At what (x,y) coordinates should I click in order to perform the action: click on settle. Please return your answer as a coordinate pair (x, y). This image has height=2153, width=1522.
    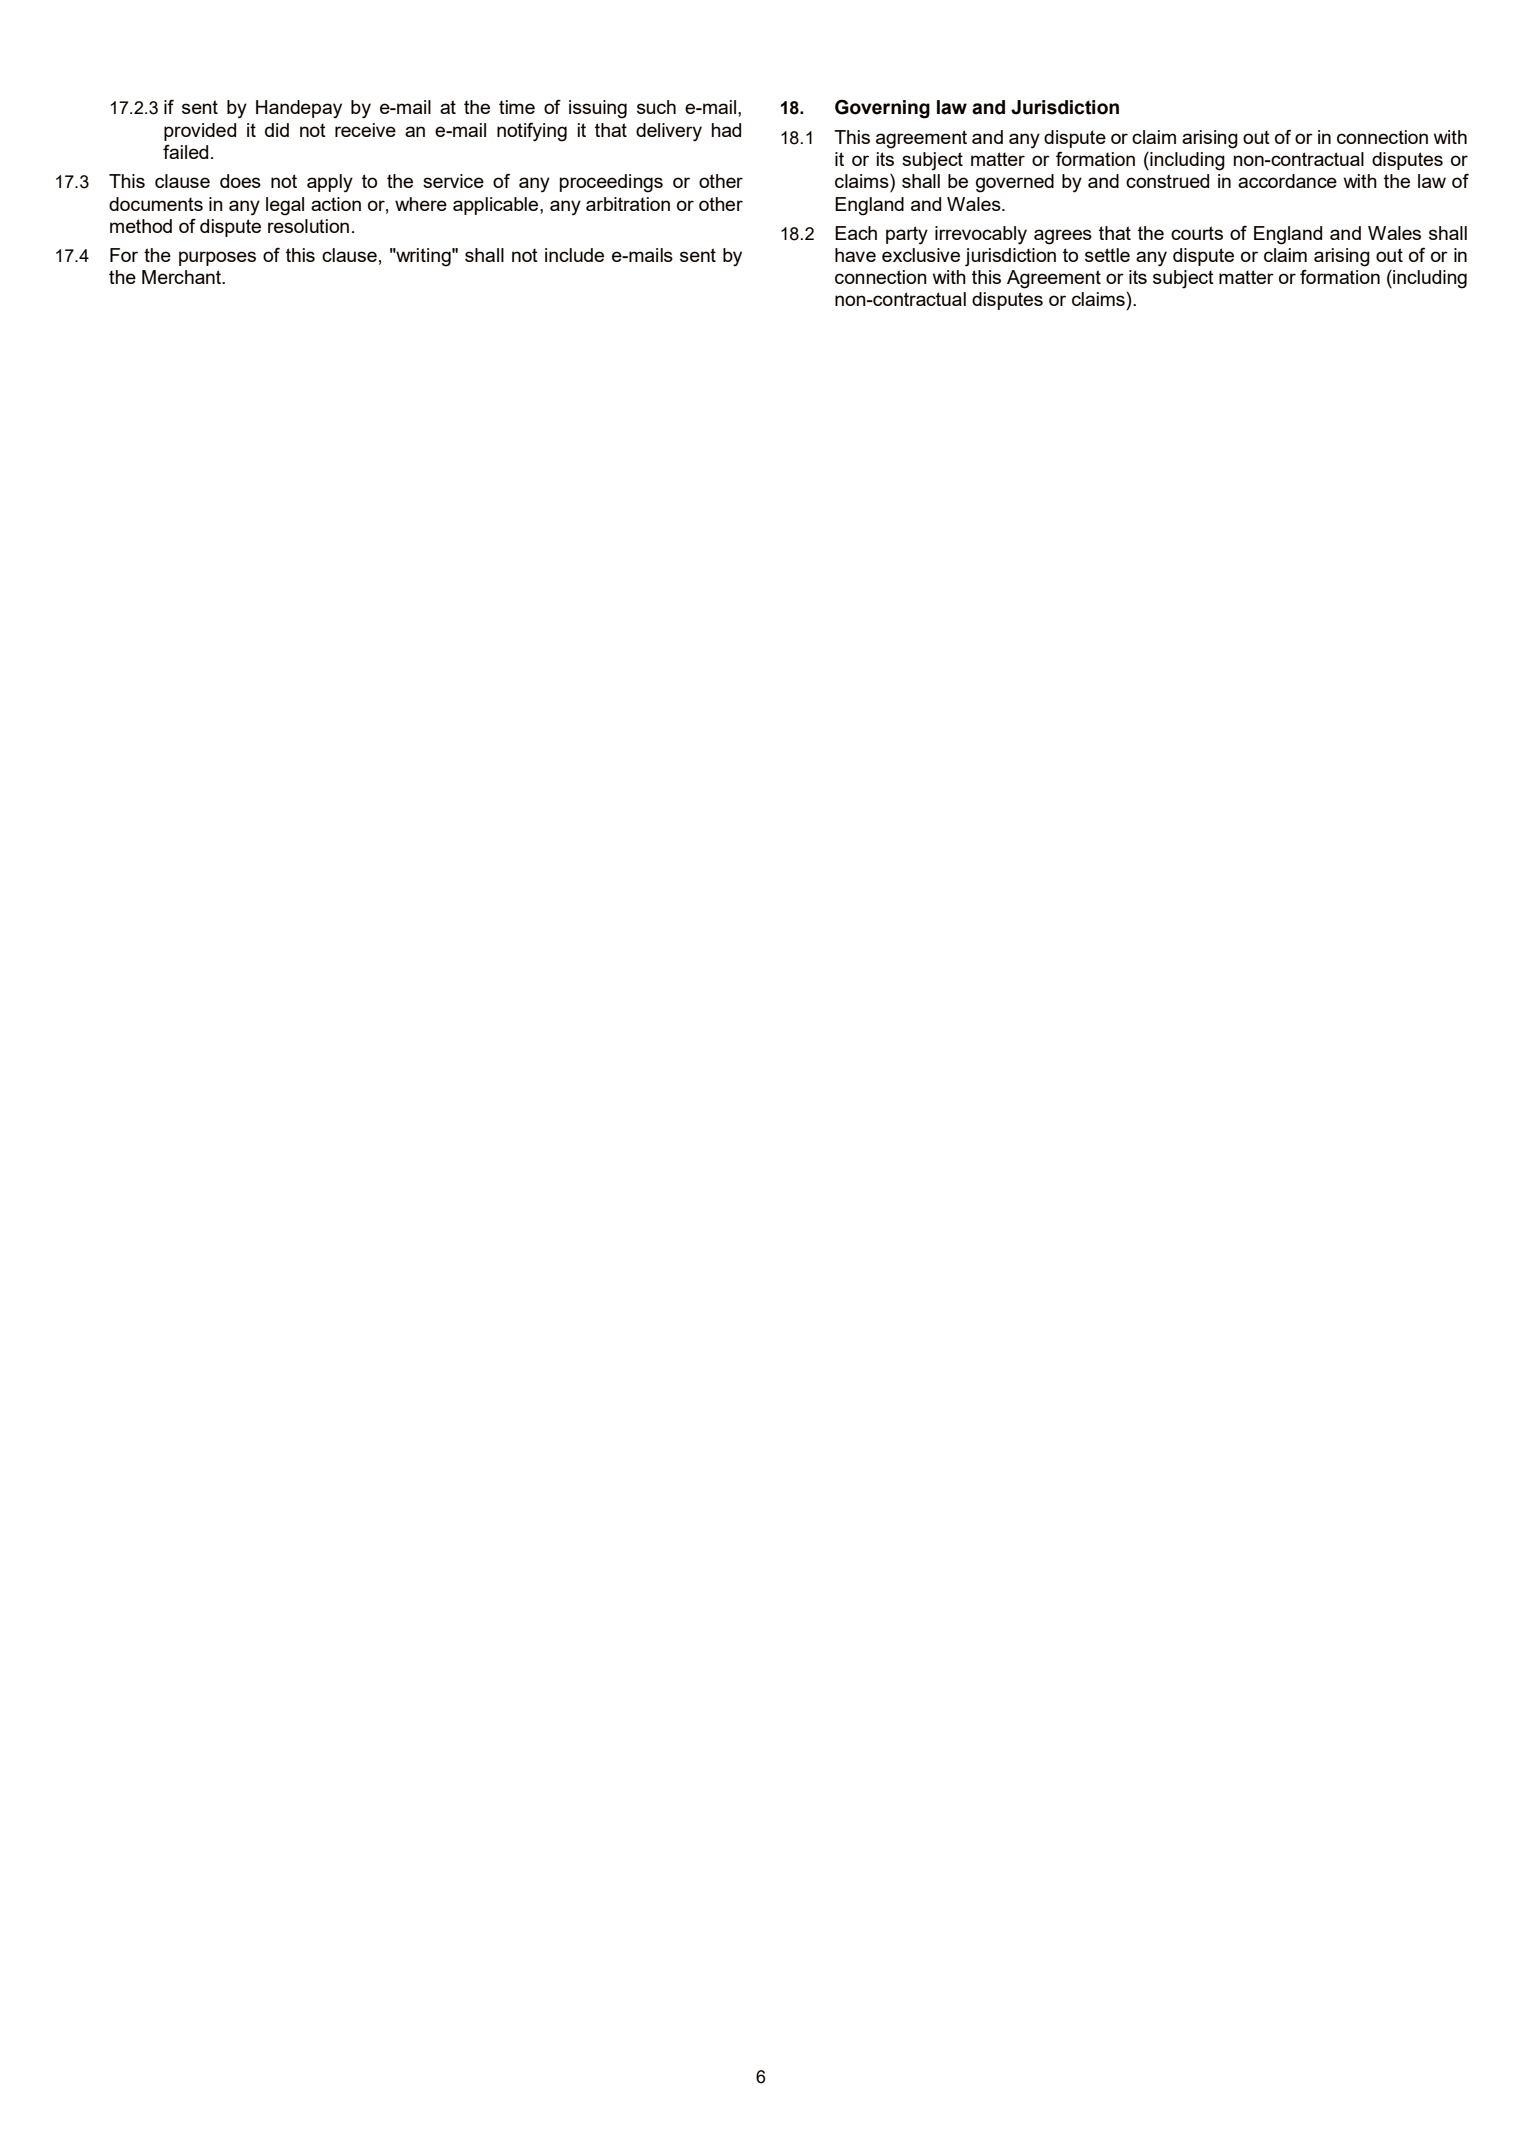
    Looking at the image, I should click on (1107, 255).
